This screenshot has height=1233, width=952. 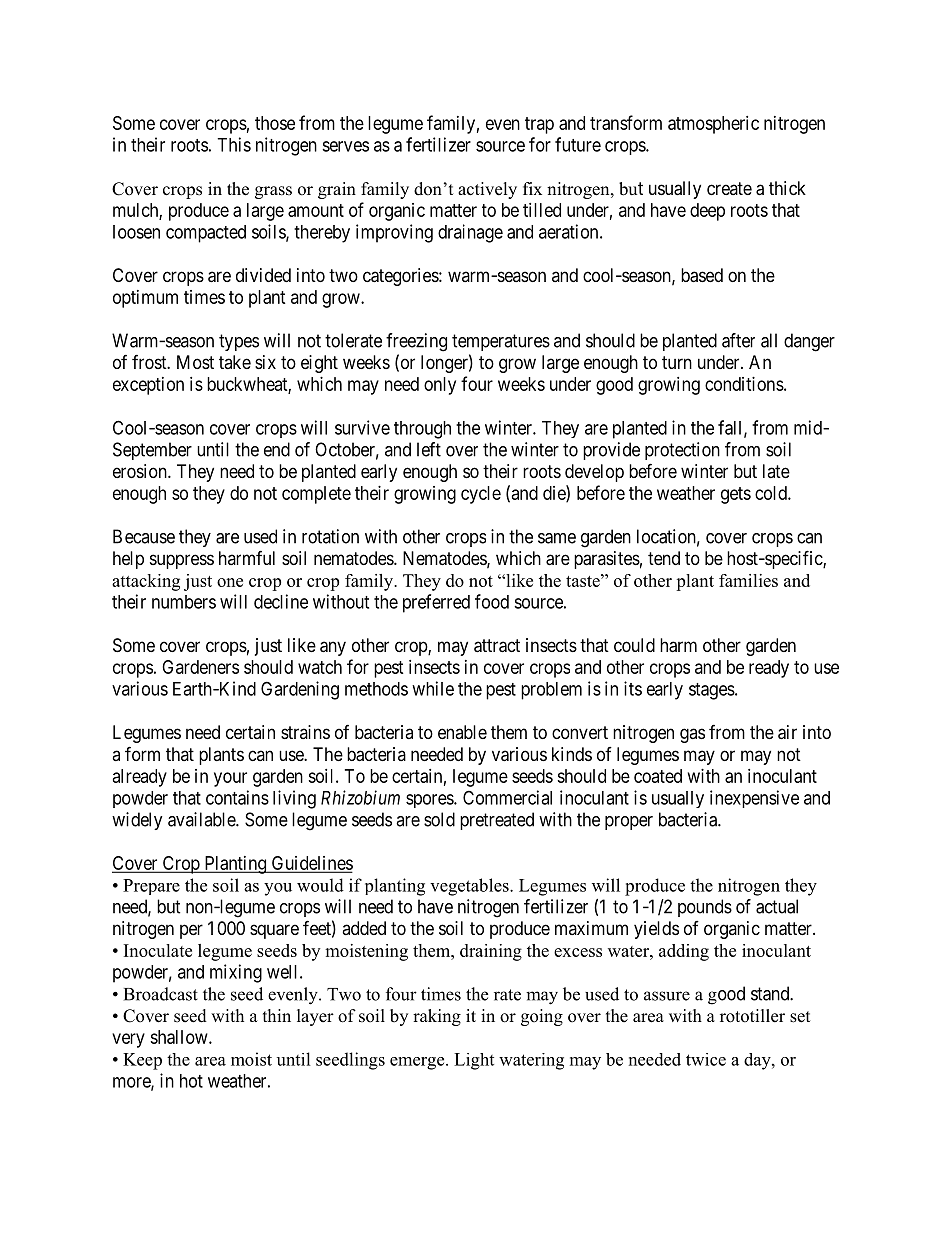 What do you see at coordinates (180, 1037) in the screenshot?
I see `shallow` at bounding box center [180, 1037].
